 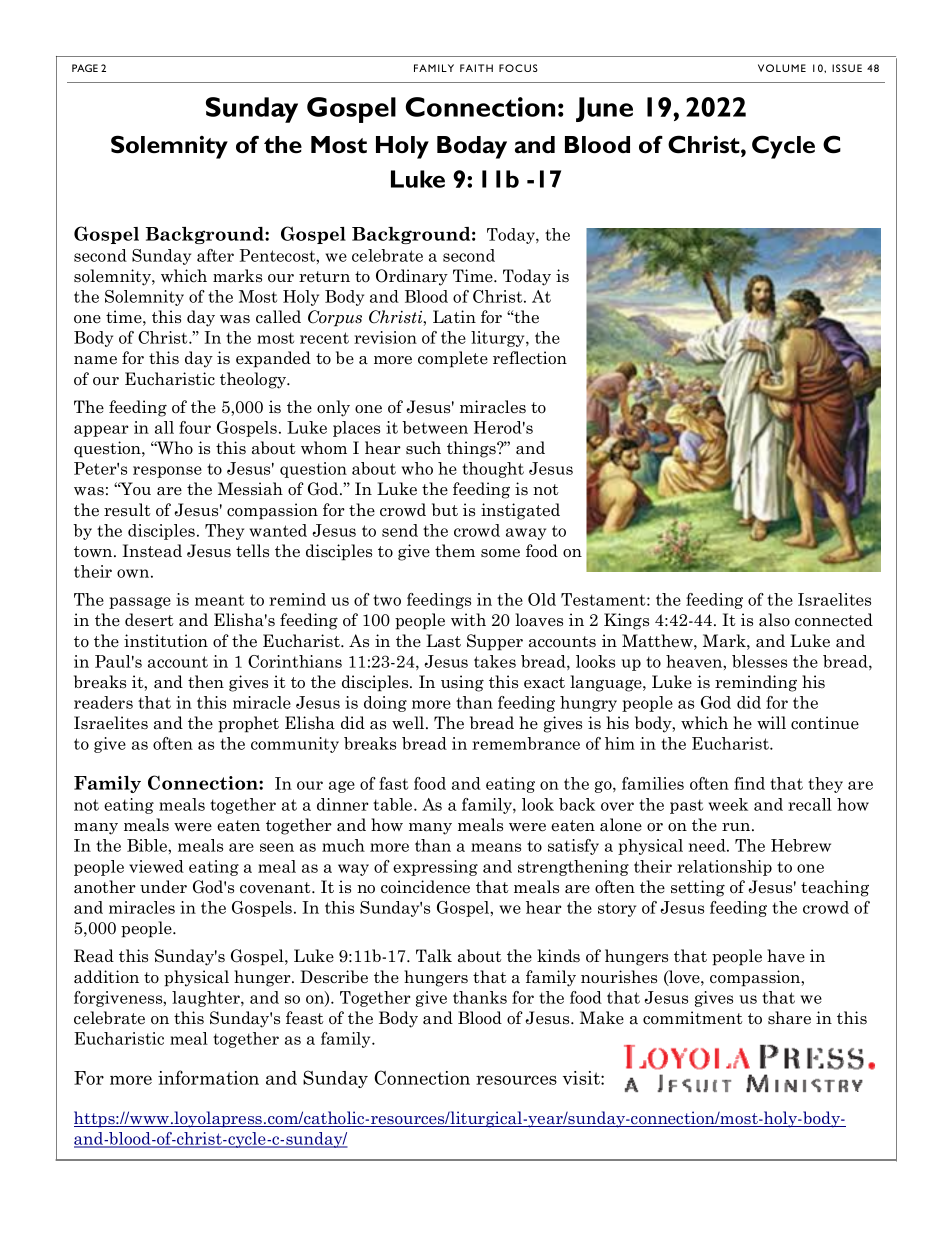 I want to click on prophet, so click(x=248, y=724).
